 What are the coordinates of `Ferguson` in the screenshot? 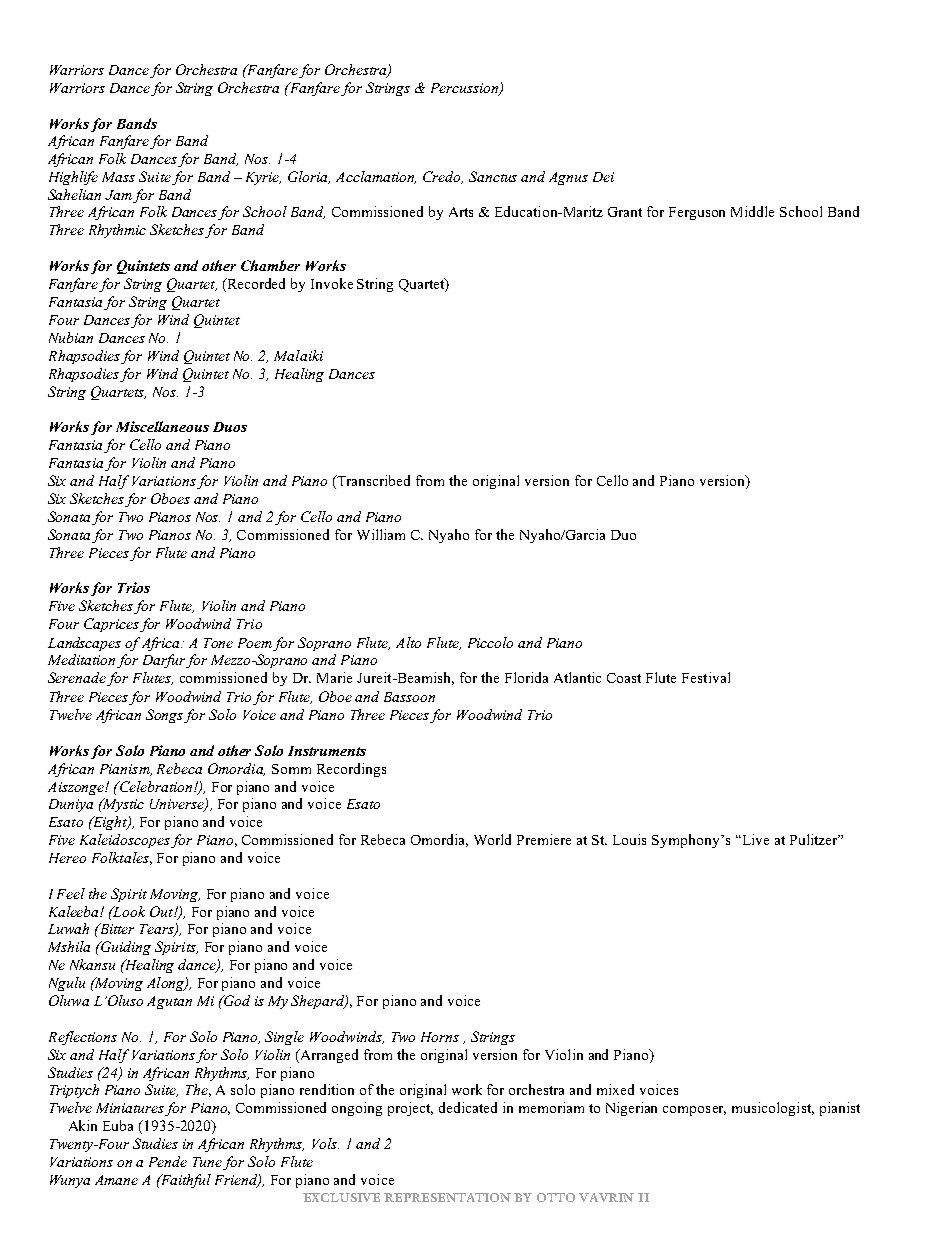 It's located at (697, 213).
